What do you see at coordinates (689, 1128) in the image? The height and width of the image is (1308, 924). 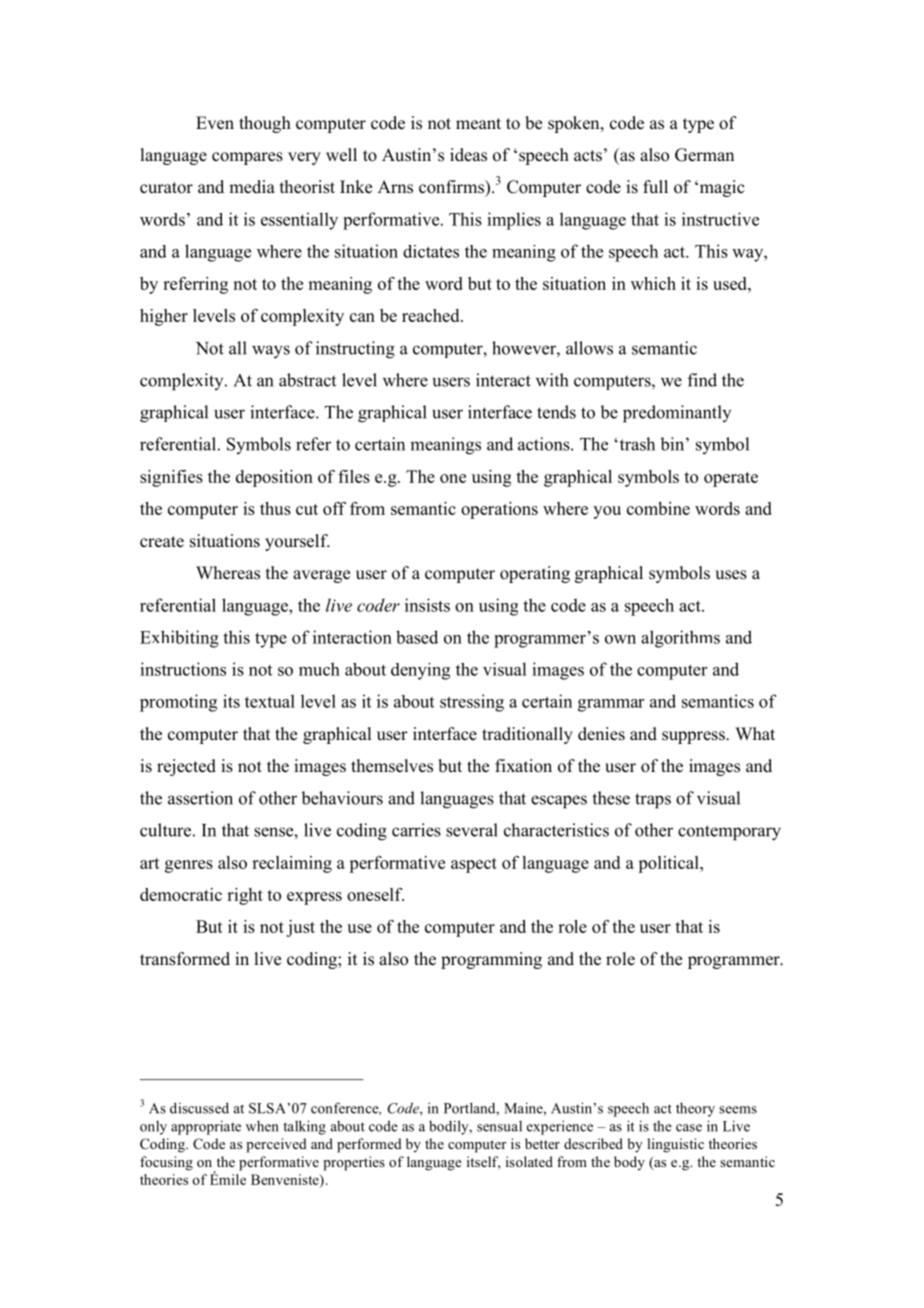 I see `case` at bounding box center [689, 1128].
